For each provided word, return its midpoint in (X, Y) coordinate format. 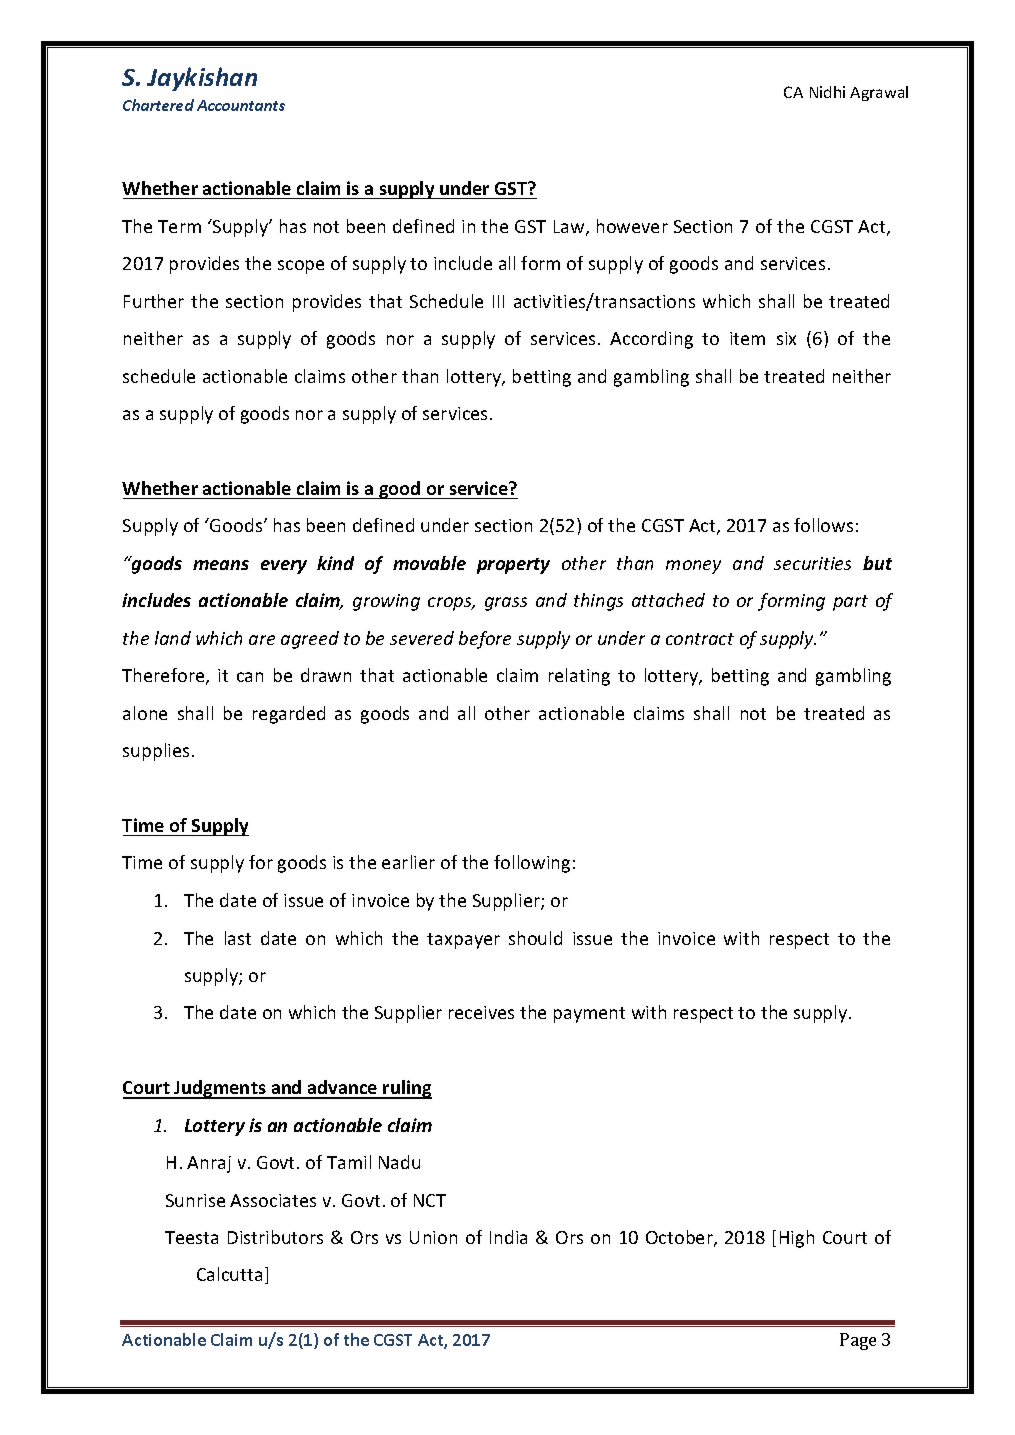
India (508, 1237)
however (632, 226)
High (797, 1239)
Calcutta (229, 1274)
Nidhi (827, 92)
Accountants (241, 105)
